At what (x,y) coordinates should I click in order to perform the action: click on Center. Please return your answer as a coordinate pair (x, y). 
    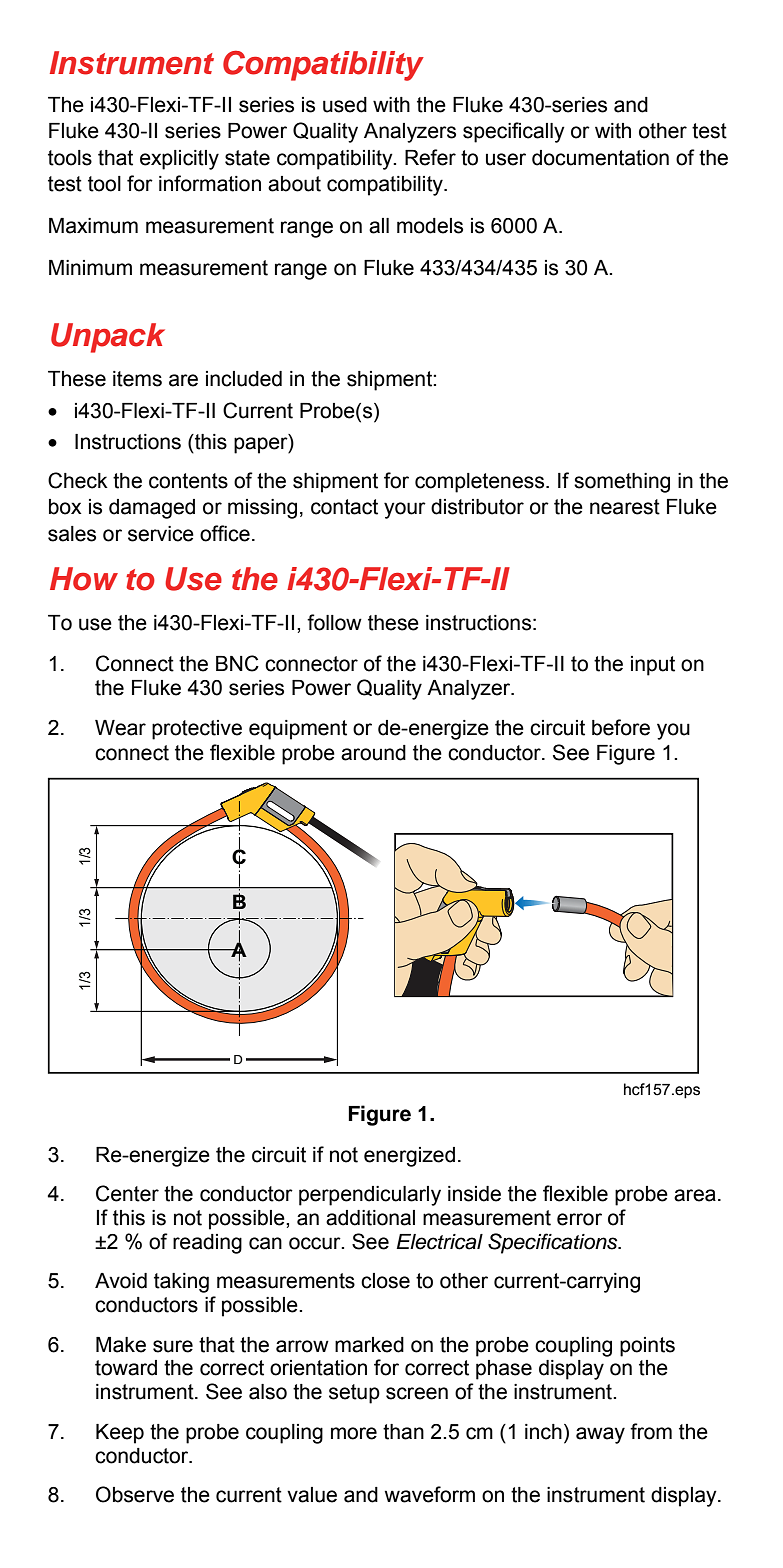
    Looking at the image, I should click on (127, 1193).
